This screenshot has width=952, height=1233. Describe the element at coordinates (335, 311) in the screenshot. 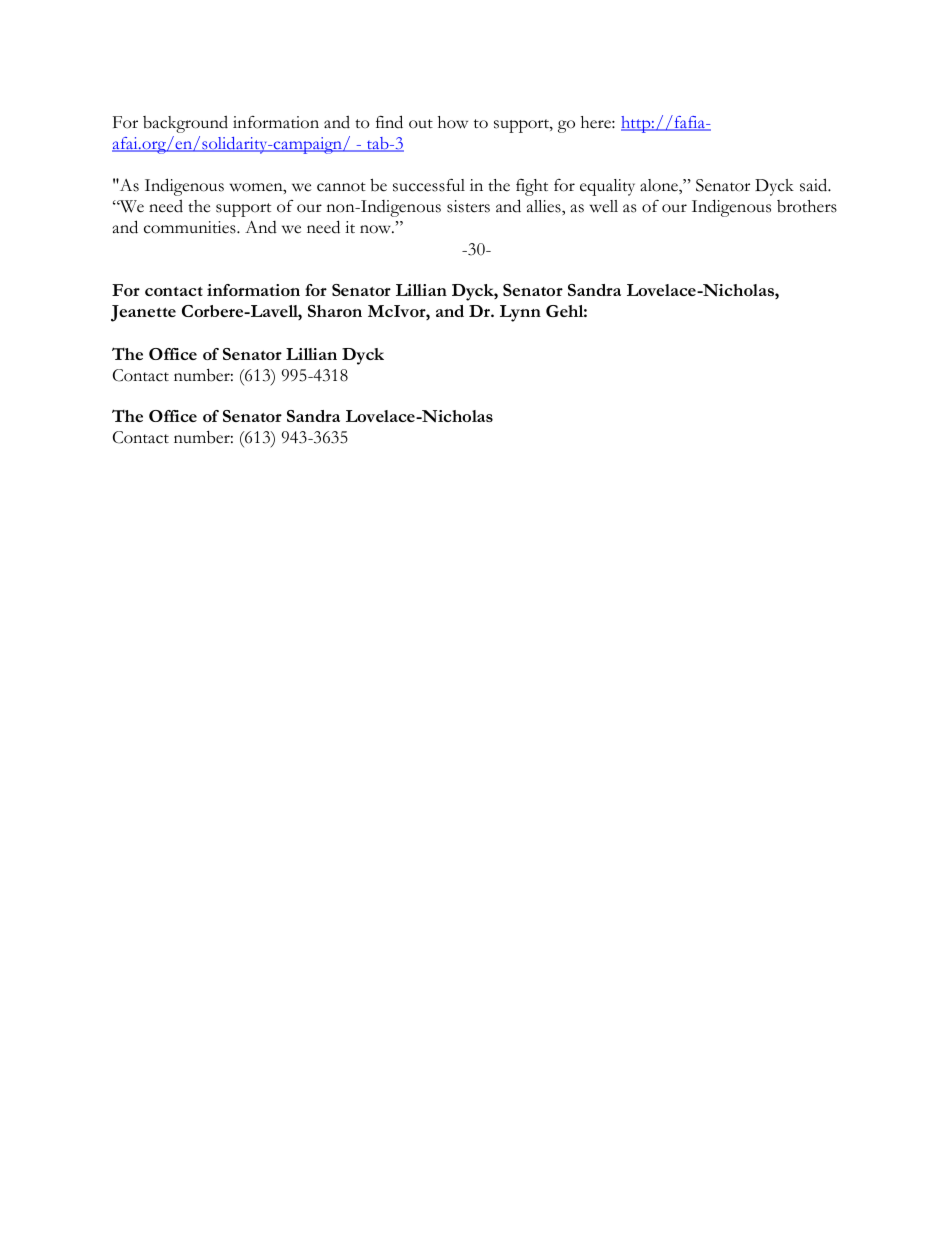

I see `Sharon` at that location.
